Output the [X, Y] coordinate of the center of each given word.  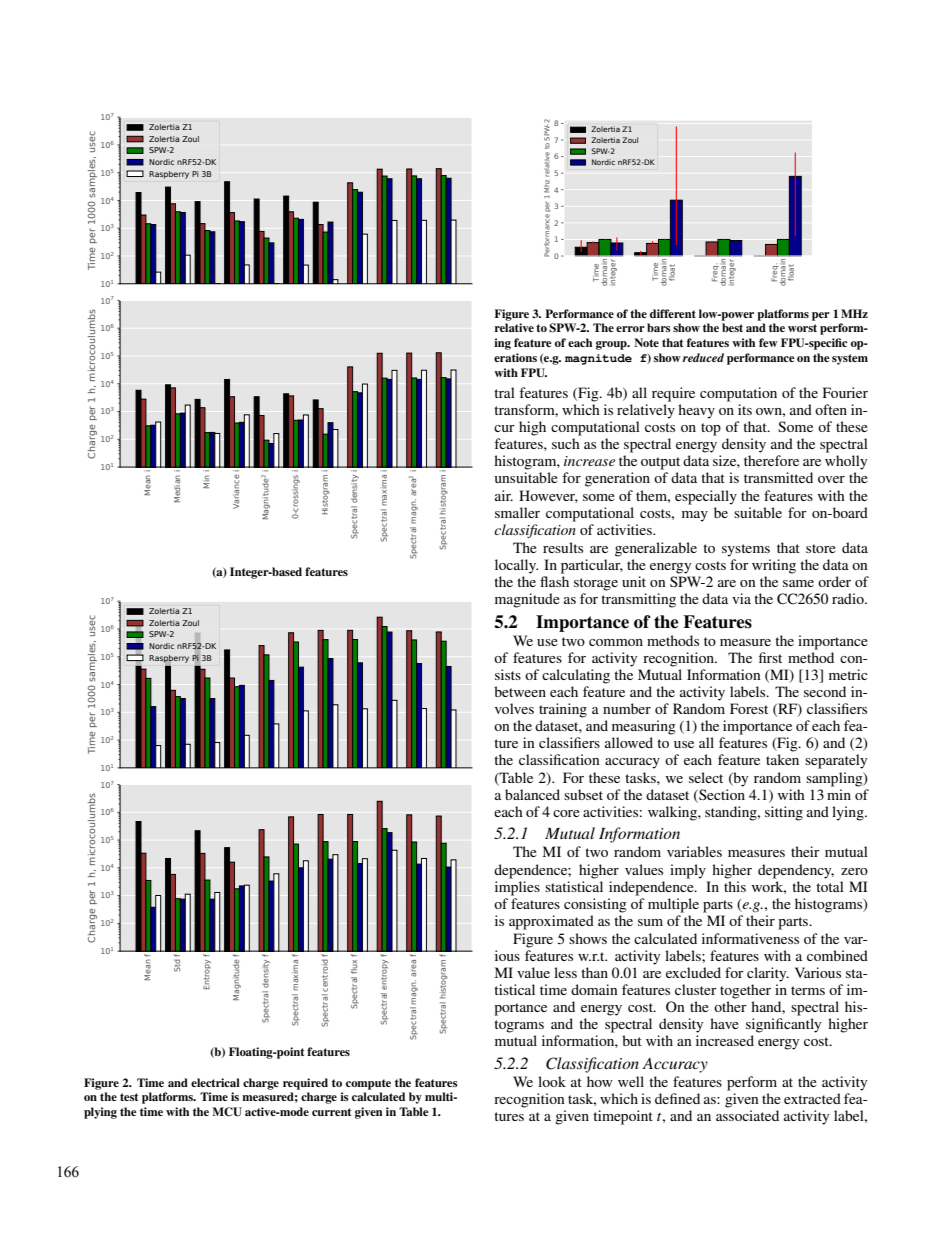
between [520, 691]
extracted [812, 1098]
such [566, 443]
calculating [576, 676]
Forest [749, 708]
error [630, 329]
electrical [215, 1082]
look [552, 1081]
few [768, 342]
